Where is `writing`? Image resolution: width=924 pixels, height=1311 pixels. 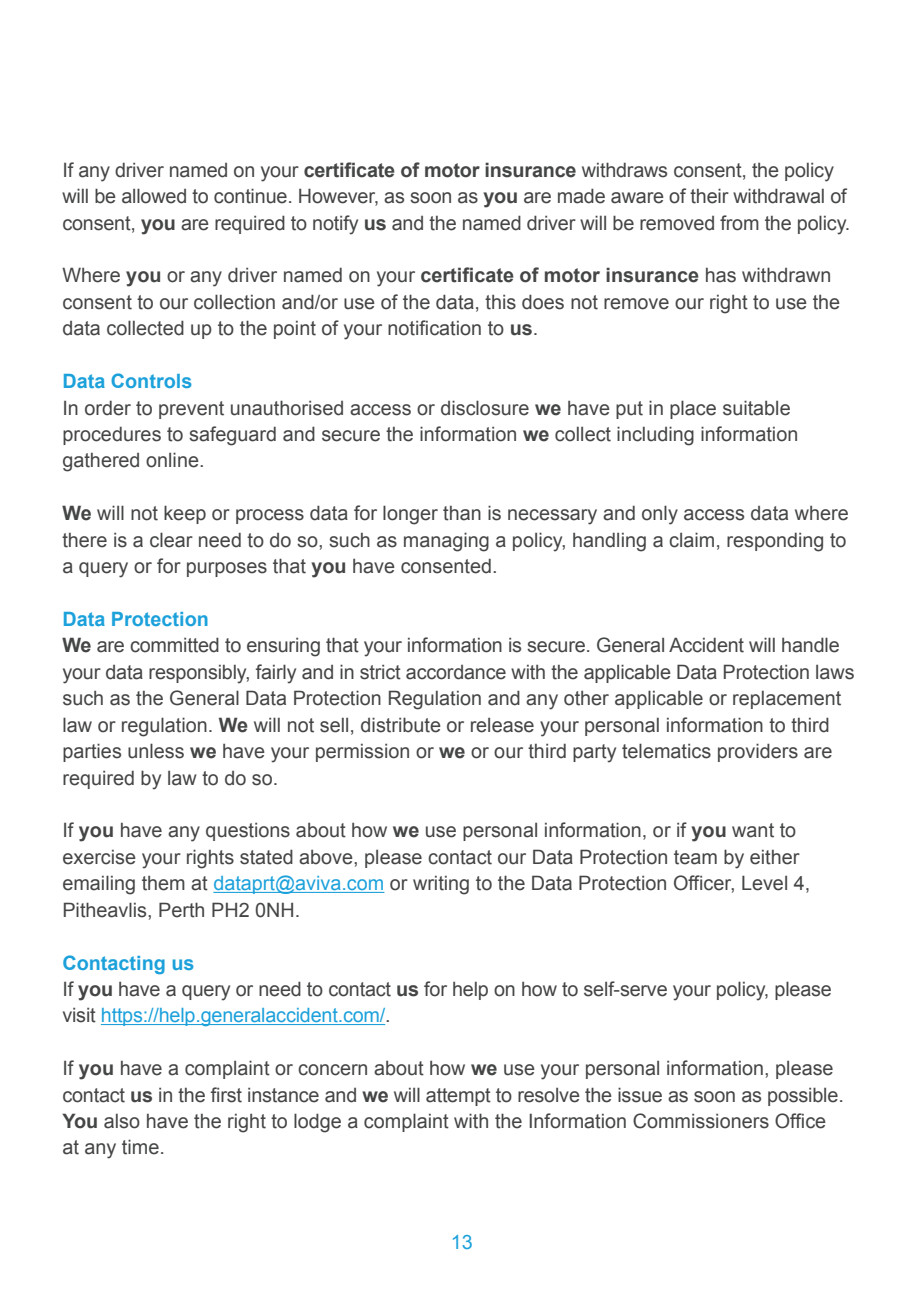 writing is located at coordinates (441, 885).
